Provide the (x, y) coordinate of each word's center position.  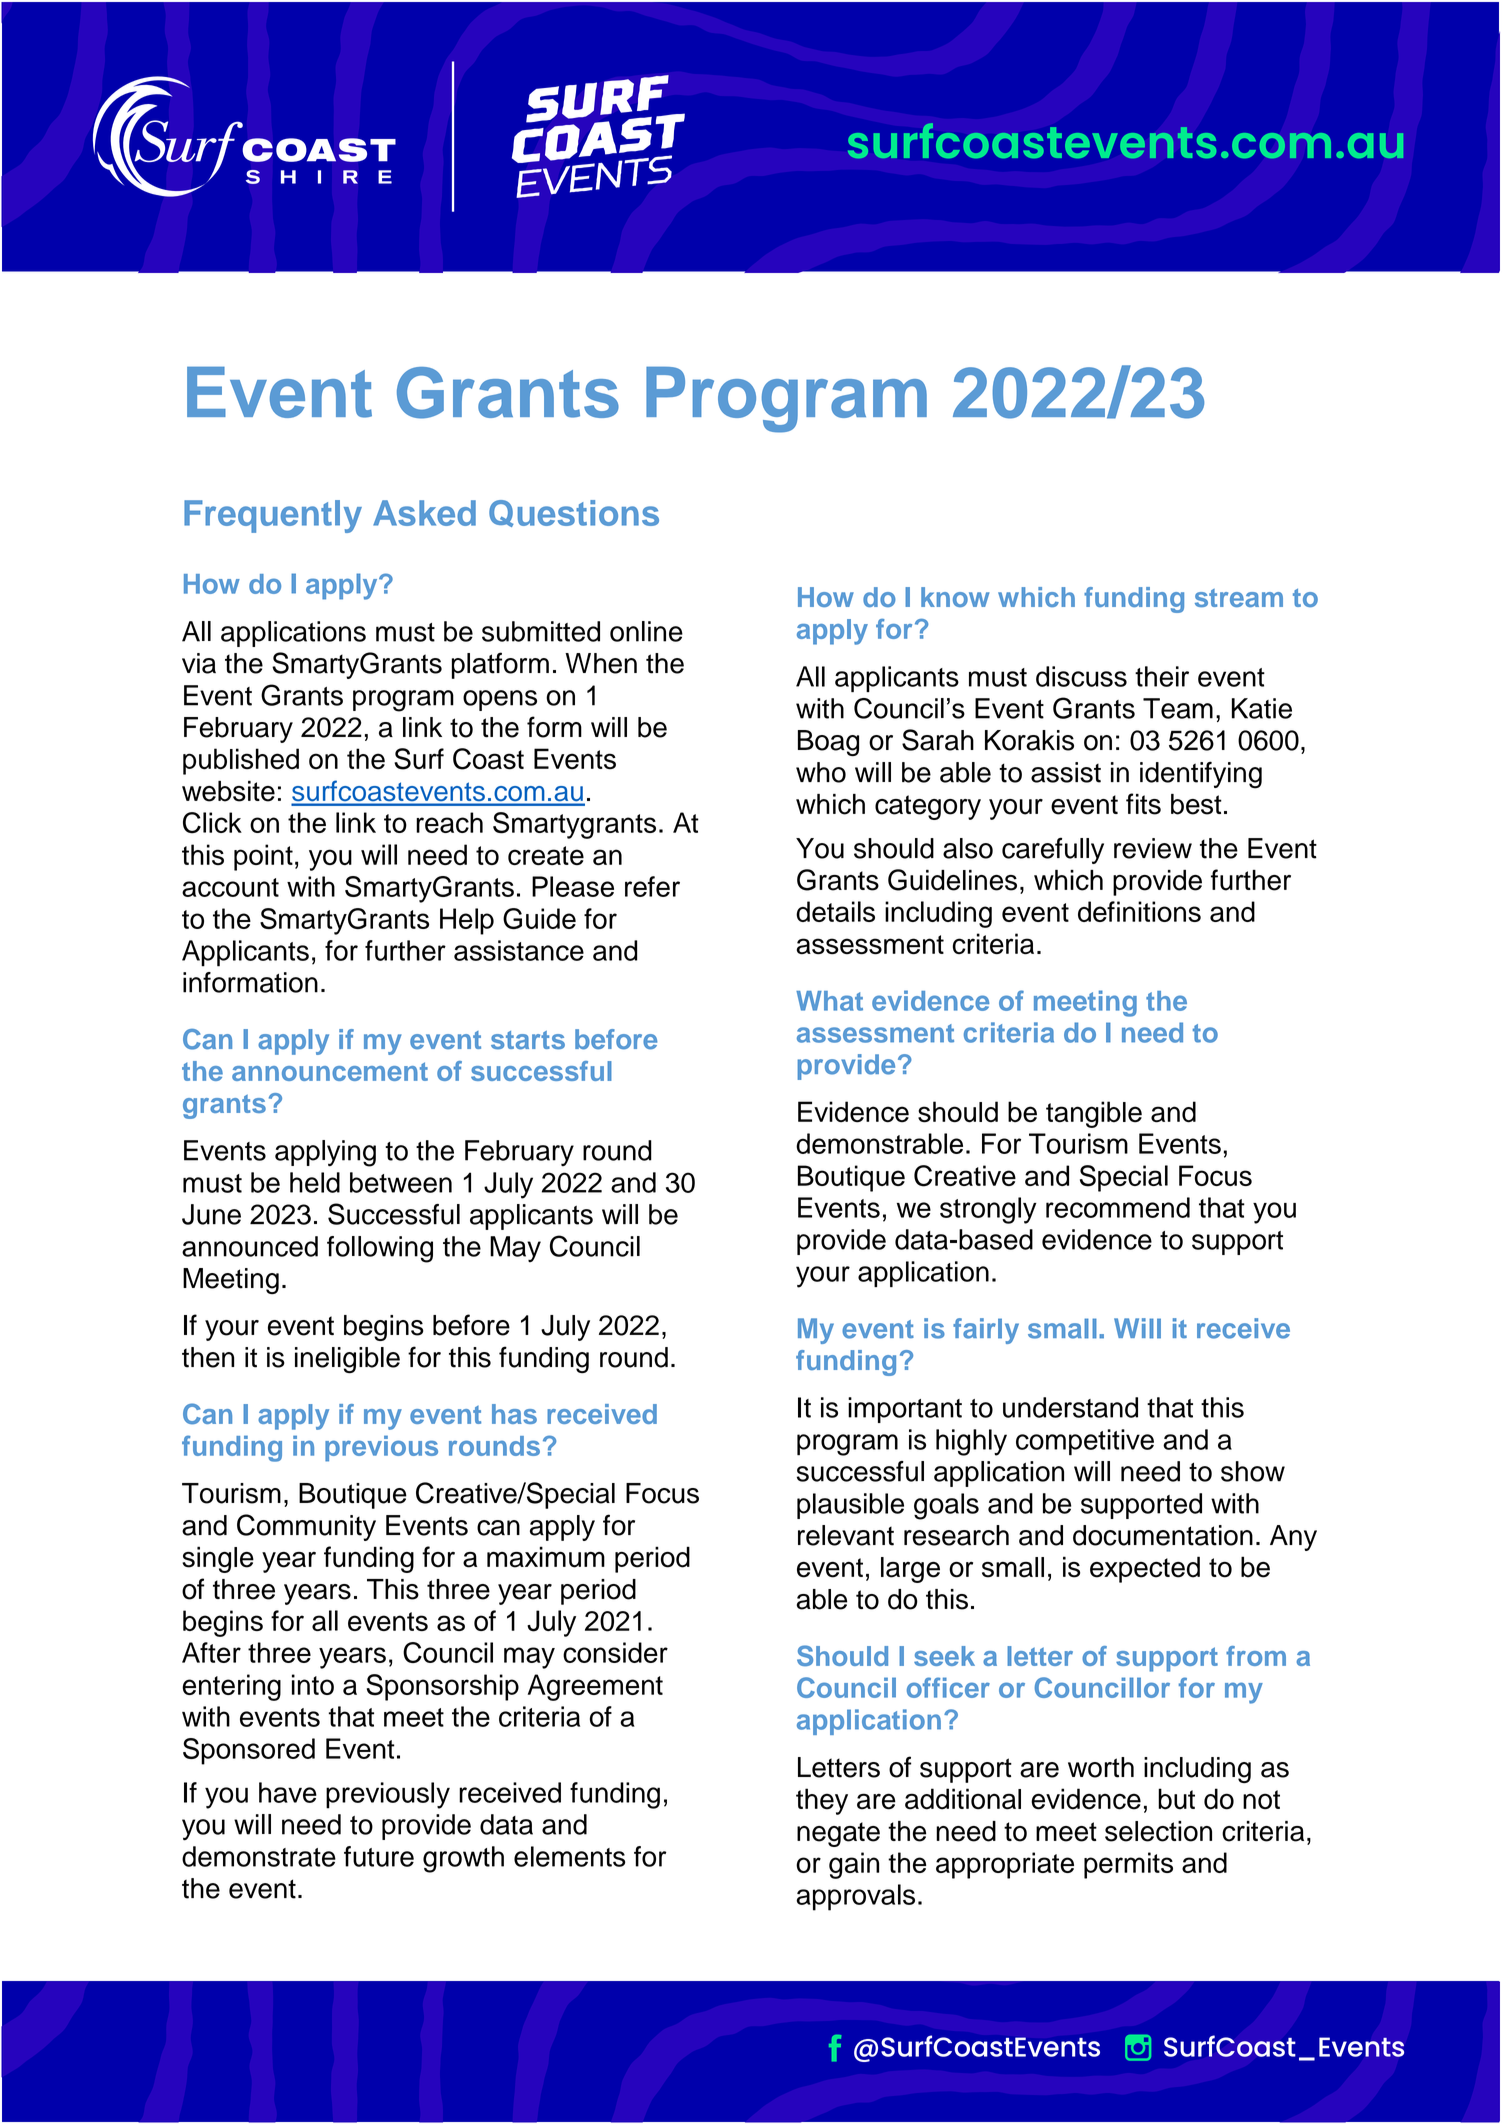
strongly (988, 1210)
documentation (1163, 1535)
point (263, 857)
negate (838, 1834)
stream (1239, 598)
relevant (846, 1535)
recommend (1118, 1207)
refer (652, 886)
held (315, 1182)
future (379, 1856)
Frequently (273, 516)
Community (306, 1527)
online (646, 631)
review (1153, 848)
